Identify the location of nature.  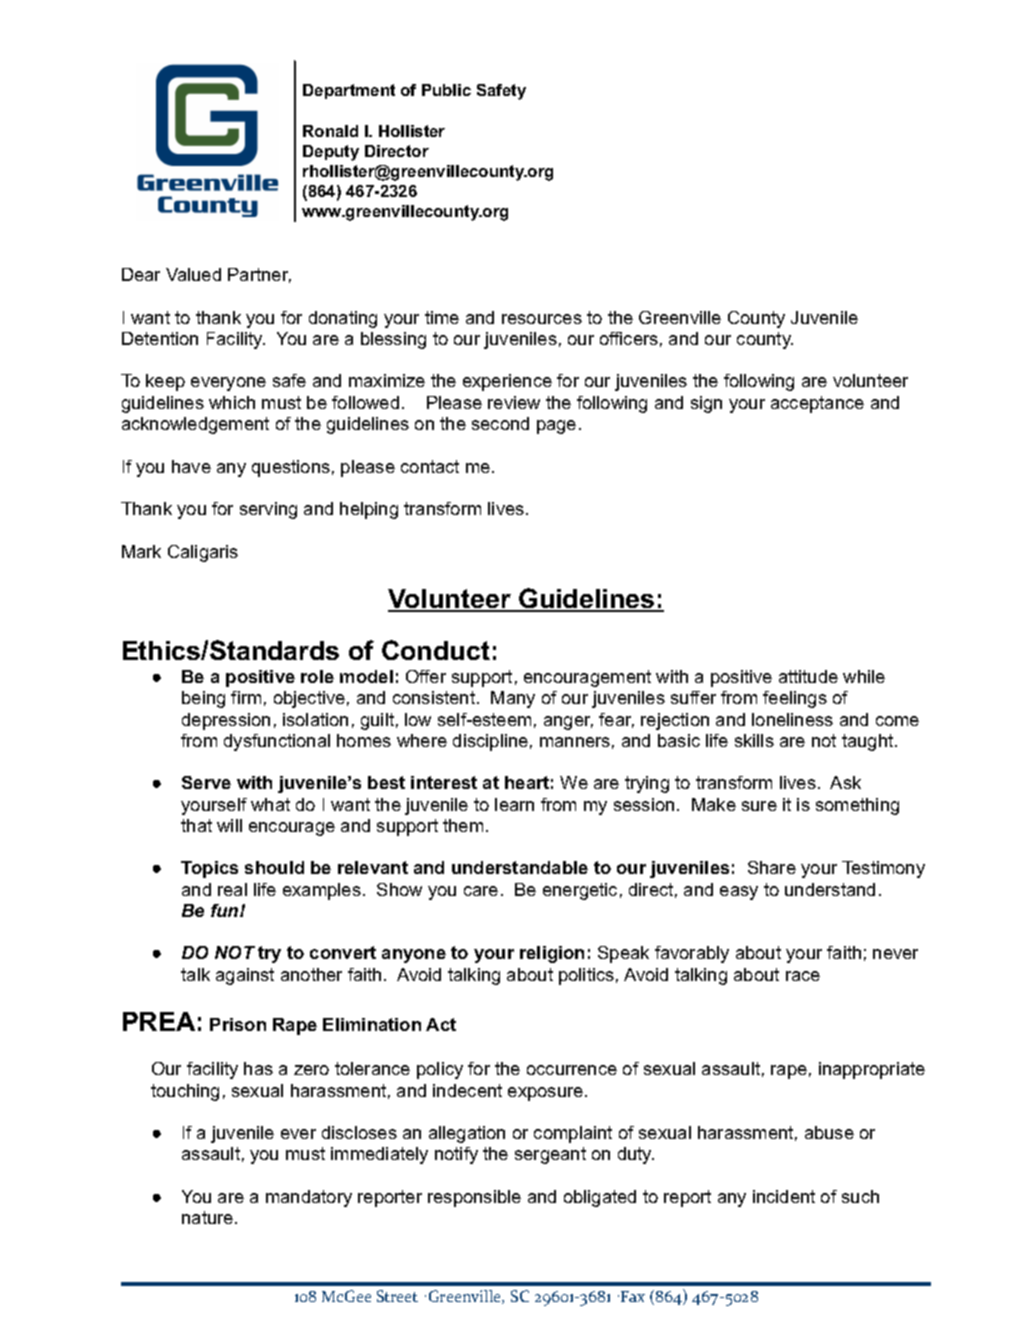
(209, 1217).
